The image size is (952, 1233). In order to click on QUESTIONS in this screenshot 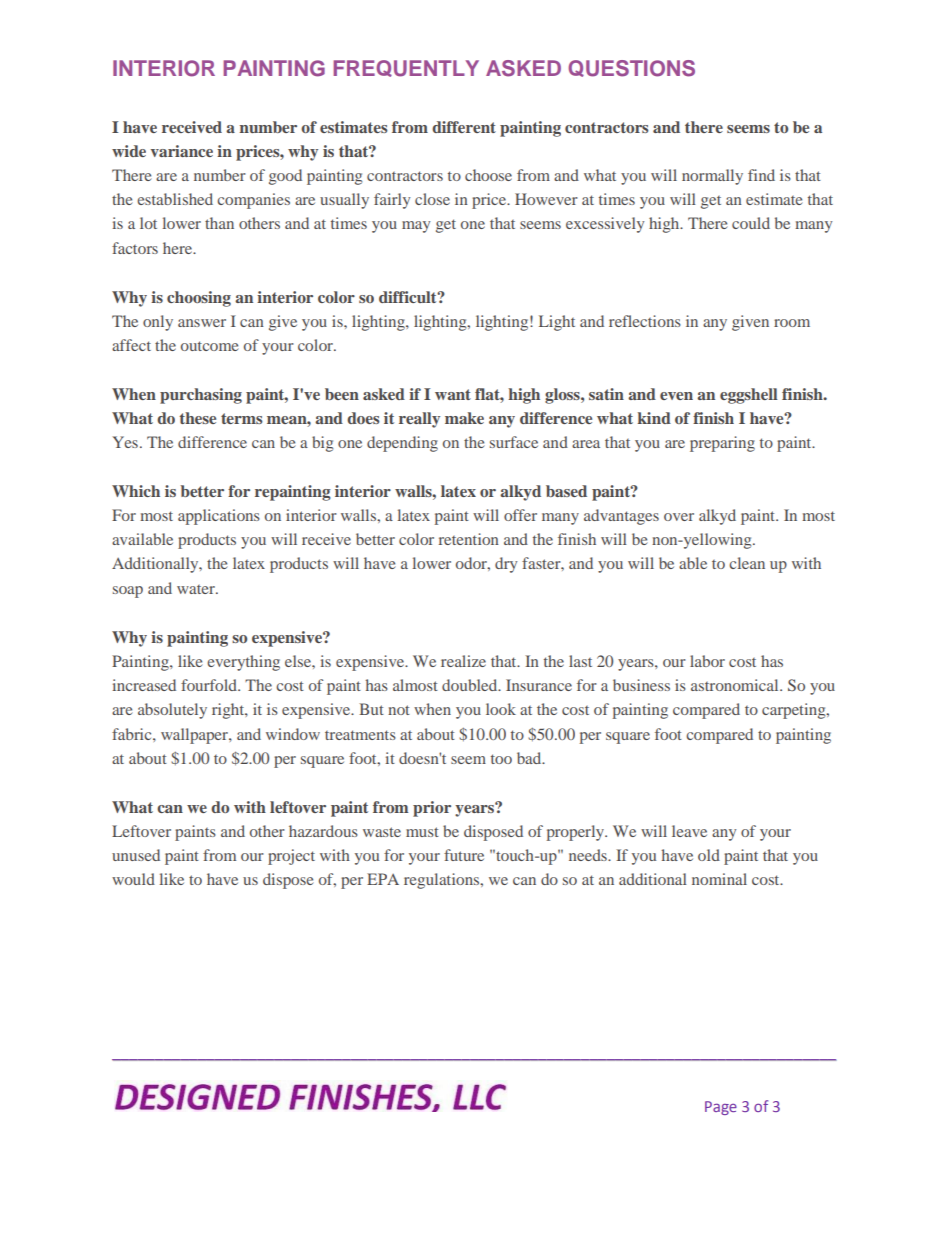, I will do `click(631, 68)`.
